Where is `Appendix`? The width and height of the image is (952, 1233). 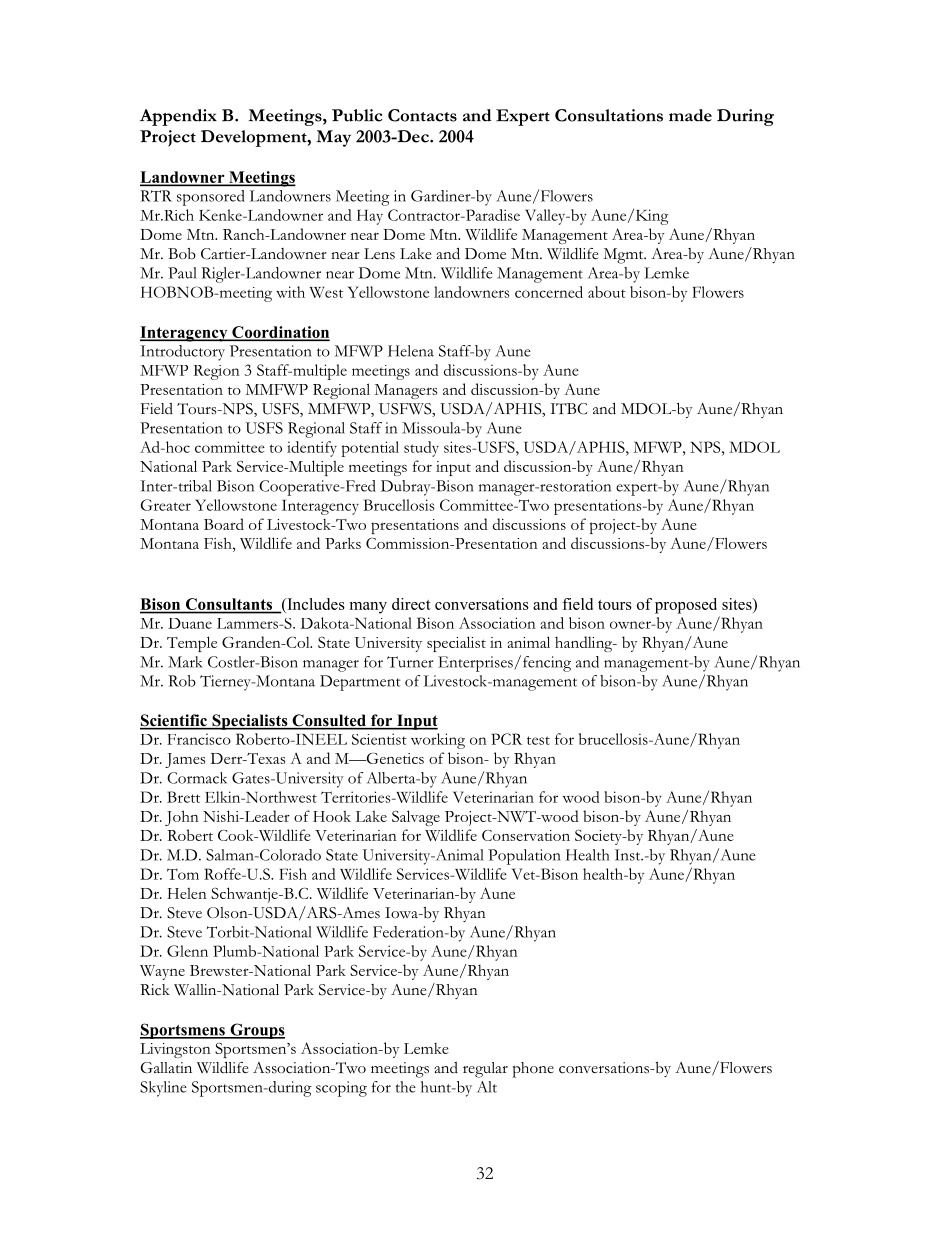
Appendix is located at coordinates (178, 117).
